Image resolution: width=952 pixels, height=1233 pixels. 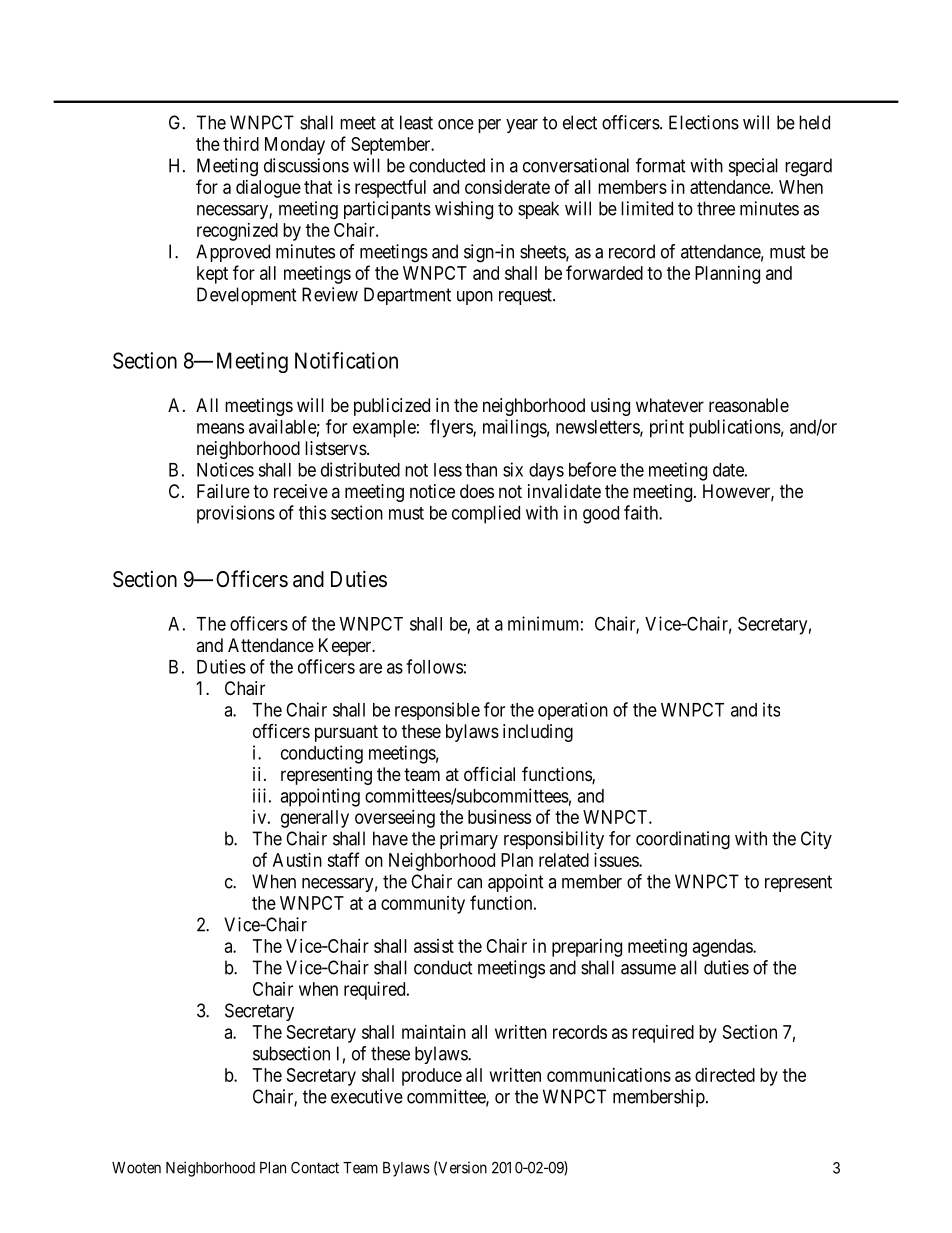 What do you see at coordinates (753, 167) in the screenshot?
I see `special` at bounding box center [753, 167].
